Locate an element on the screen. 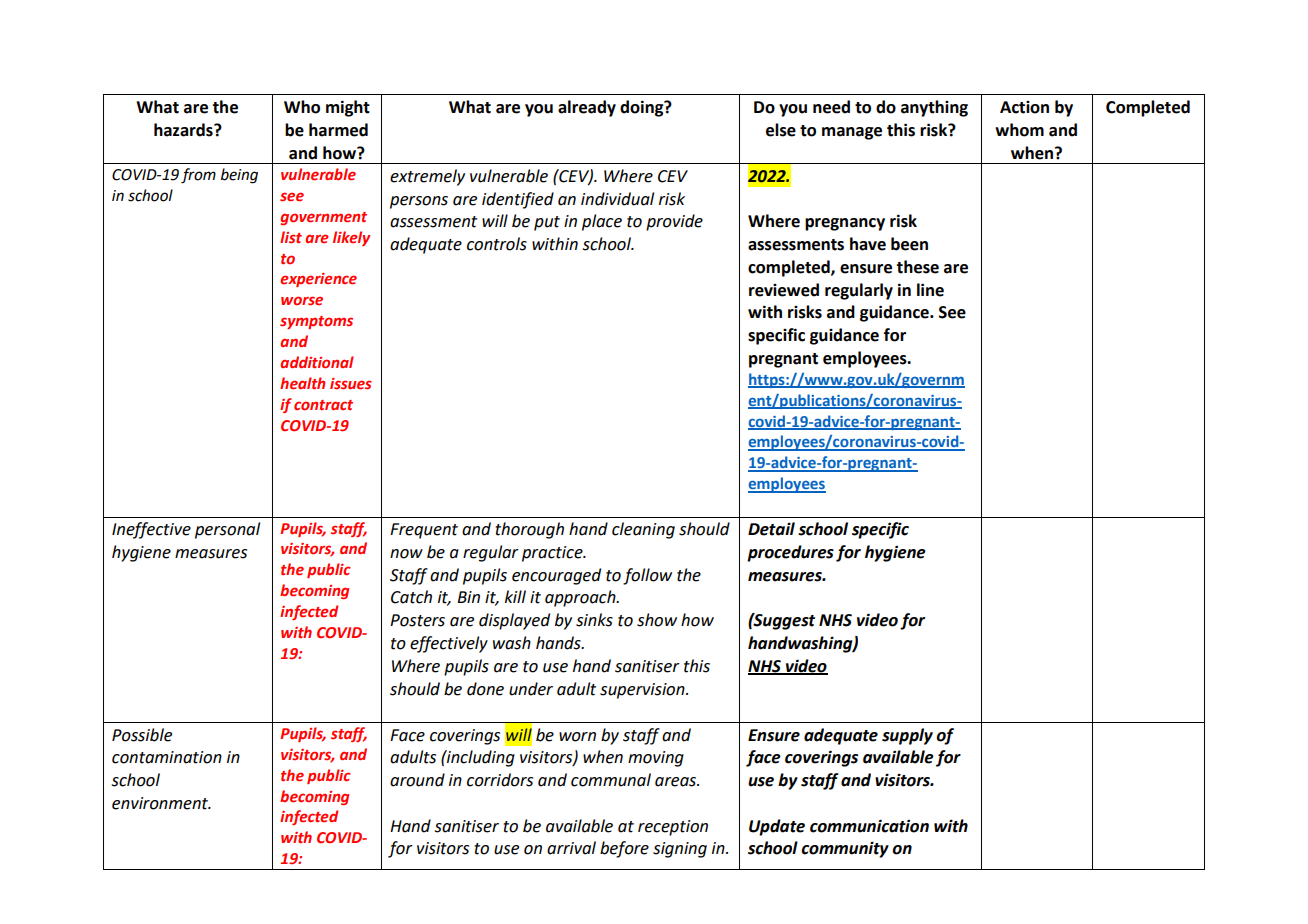 The image size is (1308, 924). issues is located at coordinates (351, 383).
